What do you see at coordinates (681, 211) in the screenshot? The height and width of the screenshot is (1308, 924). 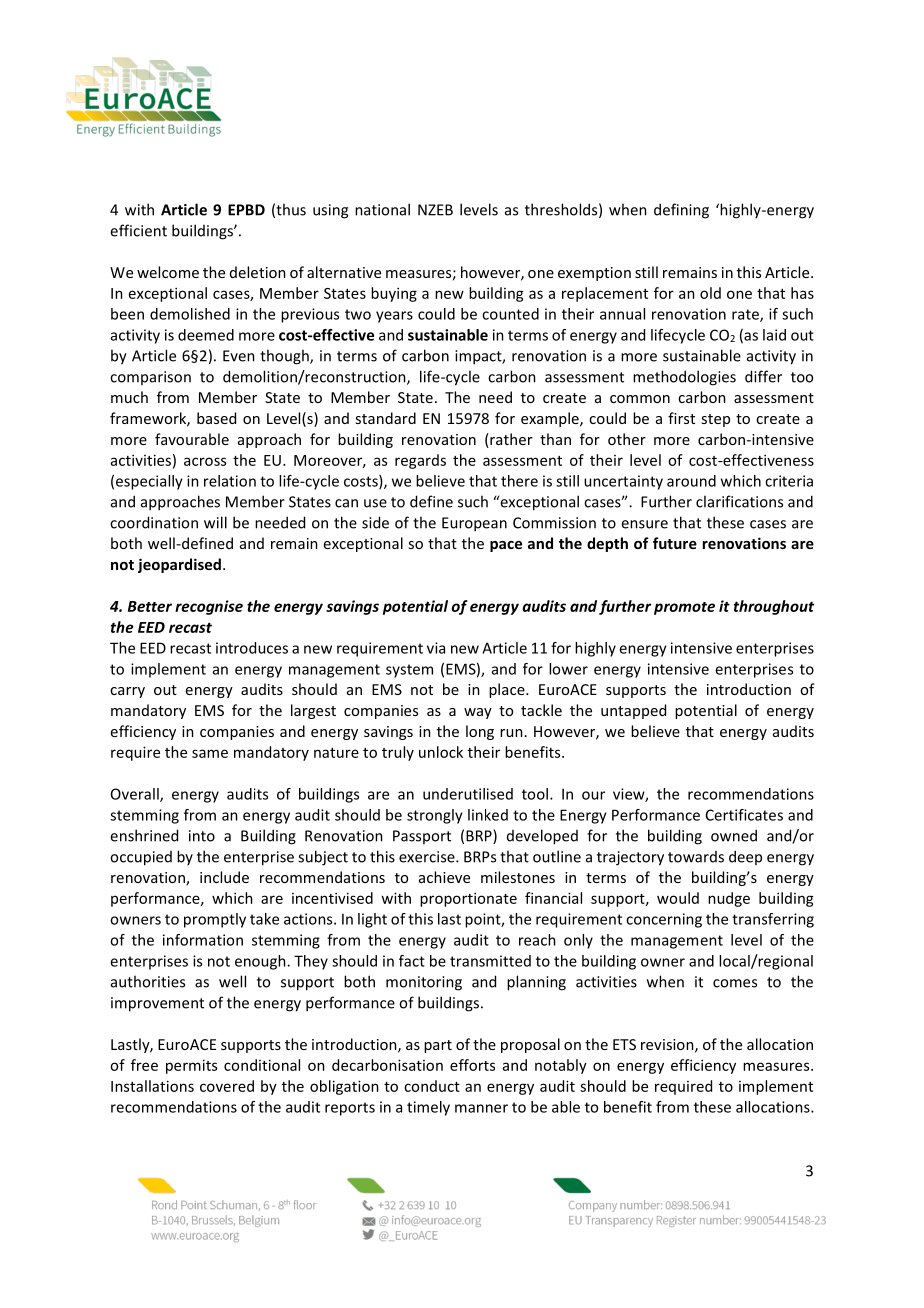 I see `defining` at bounding box center [681, 211].
